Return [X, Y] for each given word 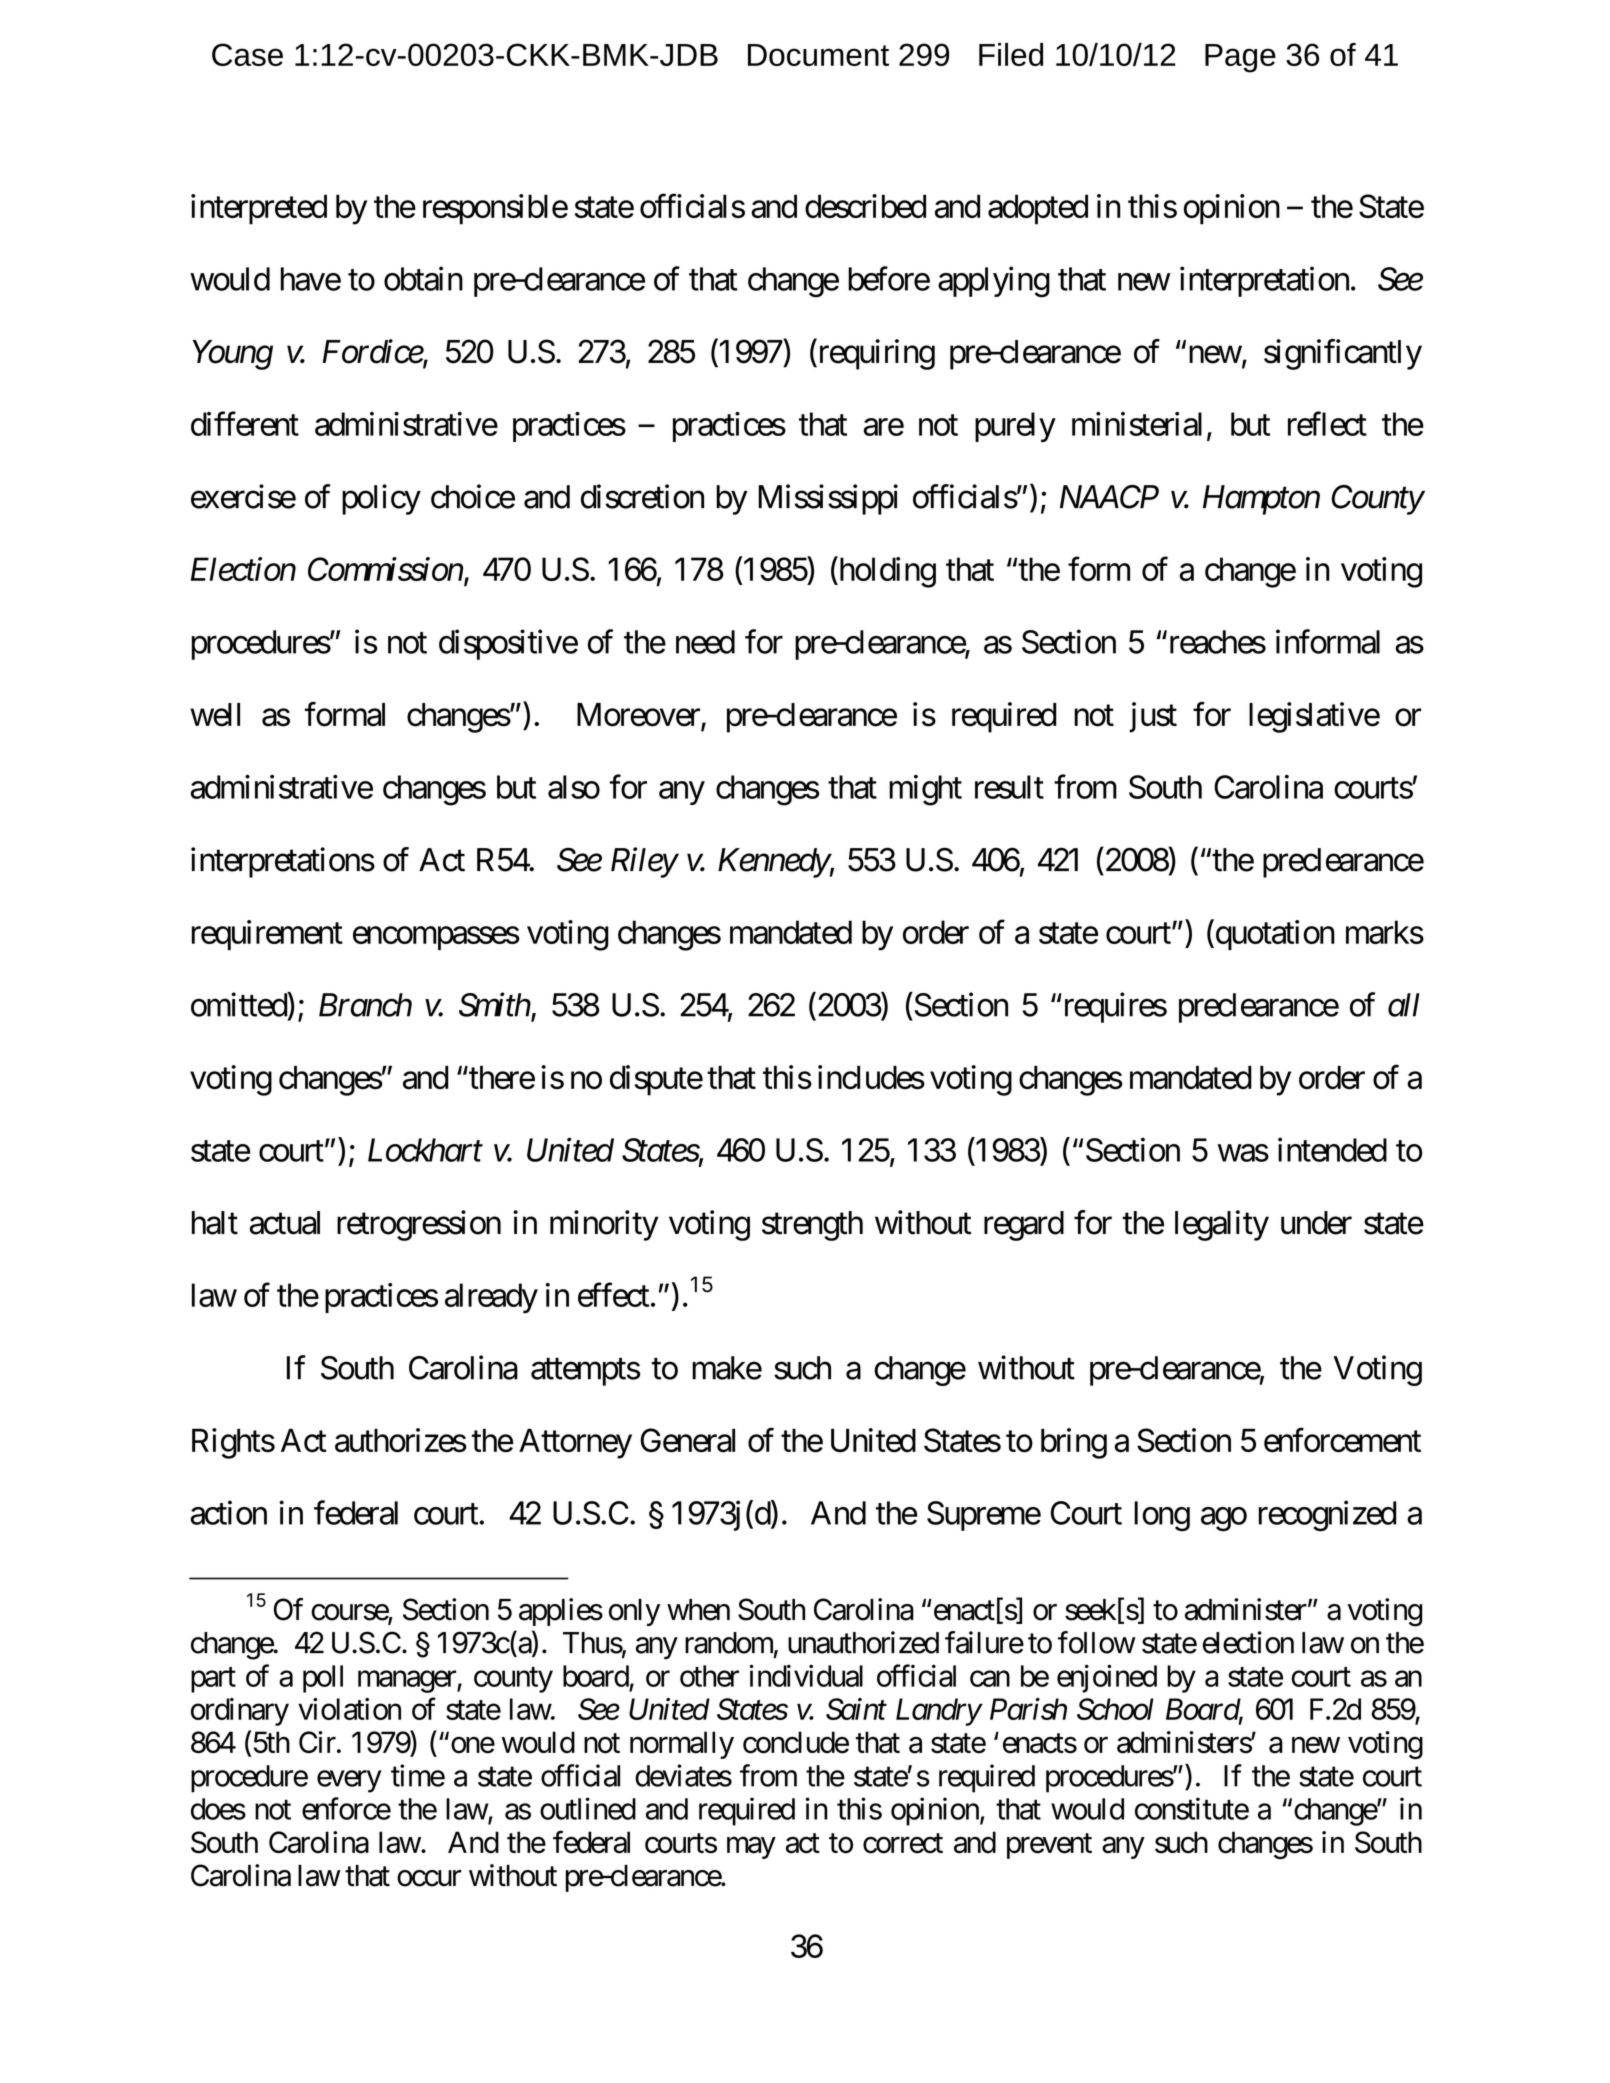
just [1153, 717]
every [349, 1781]
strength [812, 1226]
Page [1240, 58]
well [215, 715]
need [705, 642]
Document [818, 55]
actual [285, 1223]
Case [247, 54]
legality [1222, 1225]
